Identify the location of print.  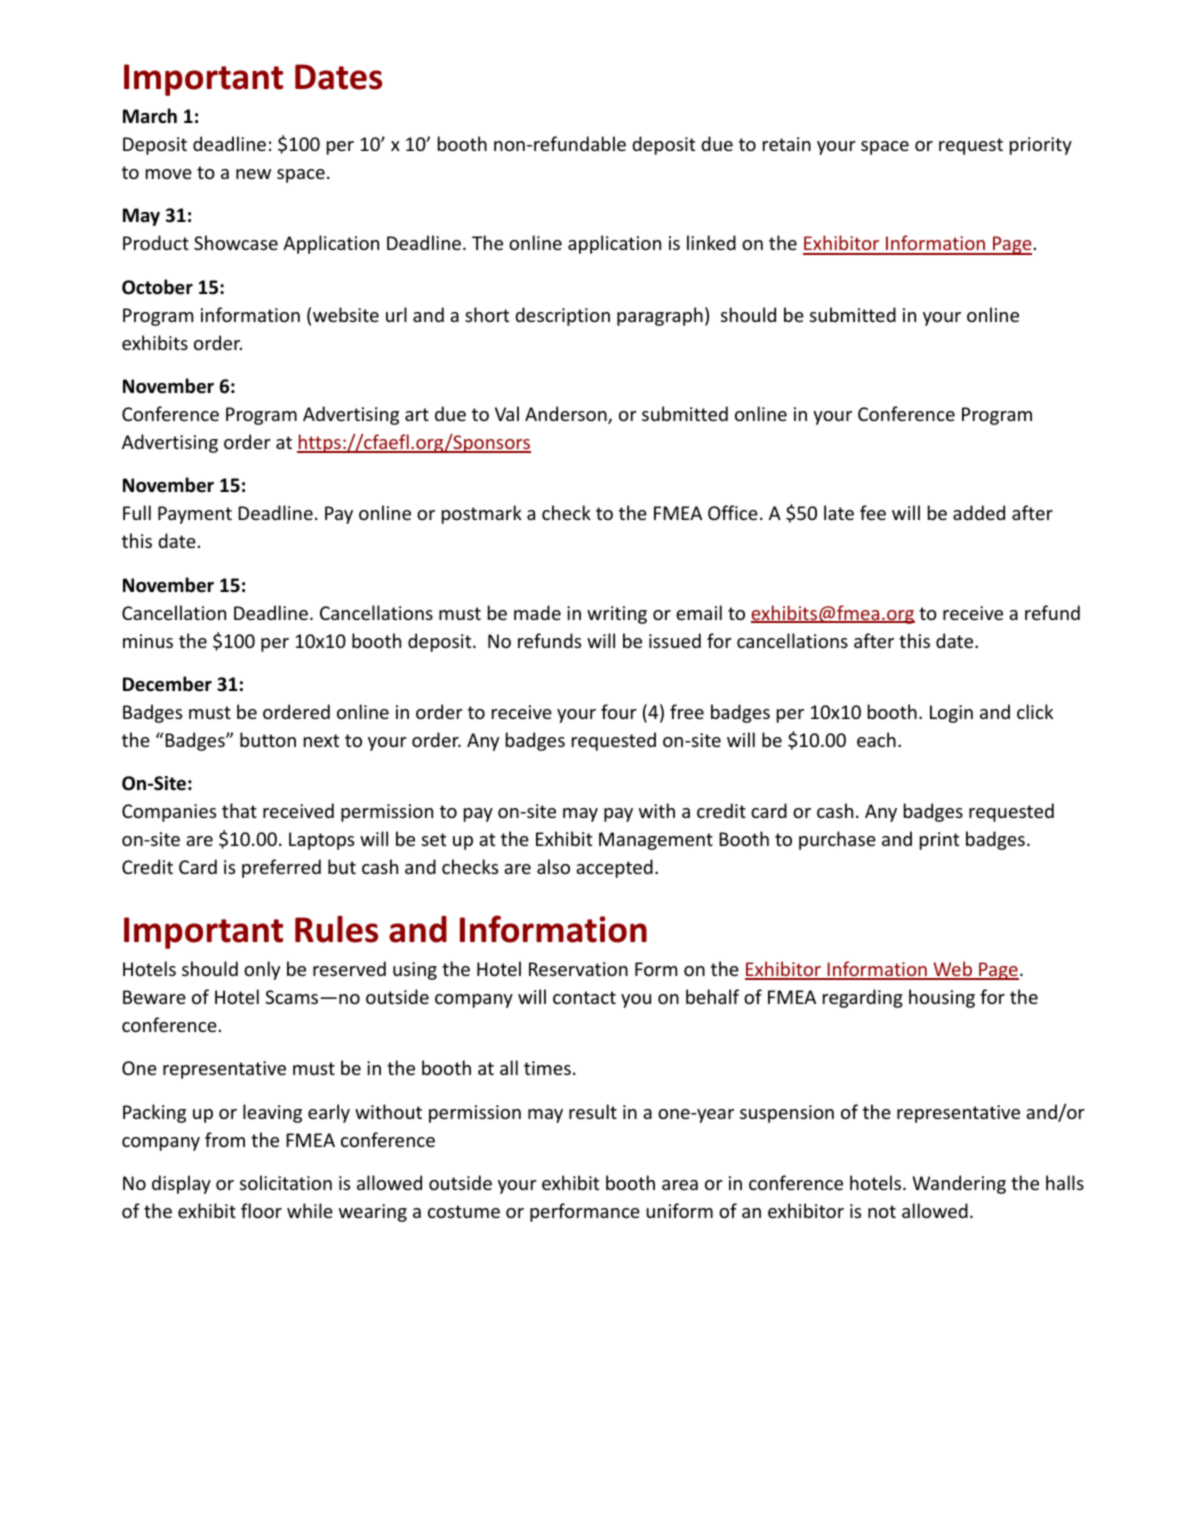
(939, 841).
